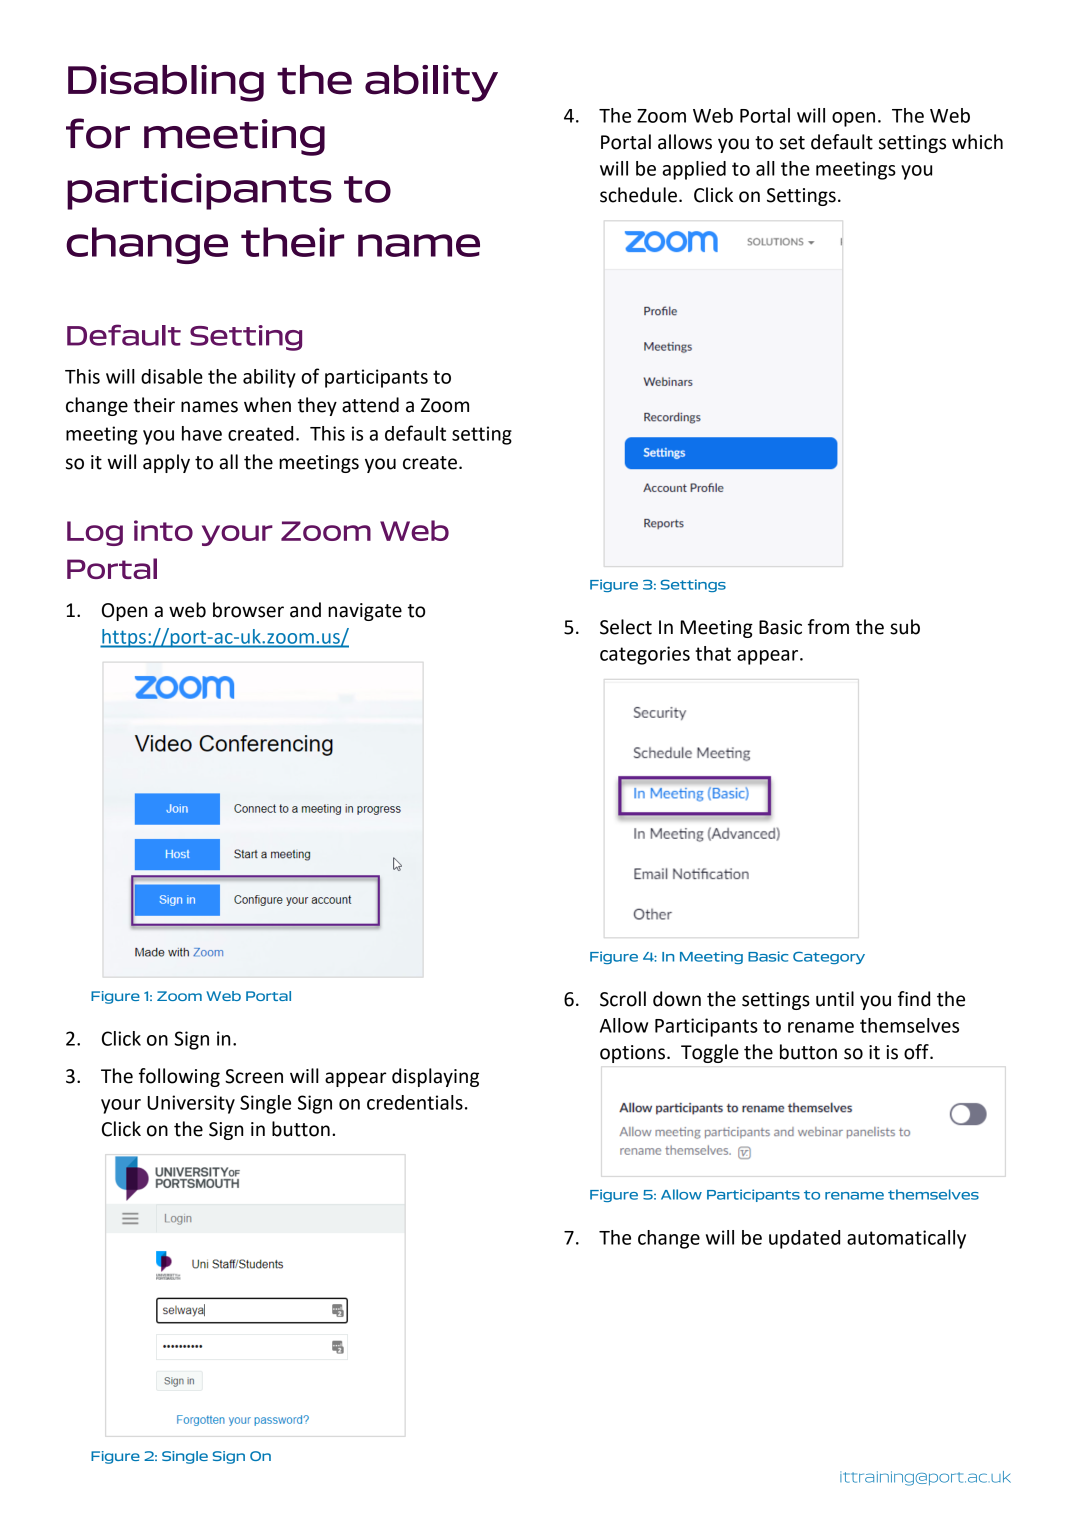 Image resolution: width=1076 pixels, height=1521 pixels. What do you see at coordinates (179, 1077) in the image?
I see `following` at bounding box center [179, 1077].
